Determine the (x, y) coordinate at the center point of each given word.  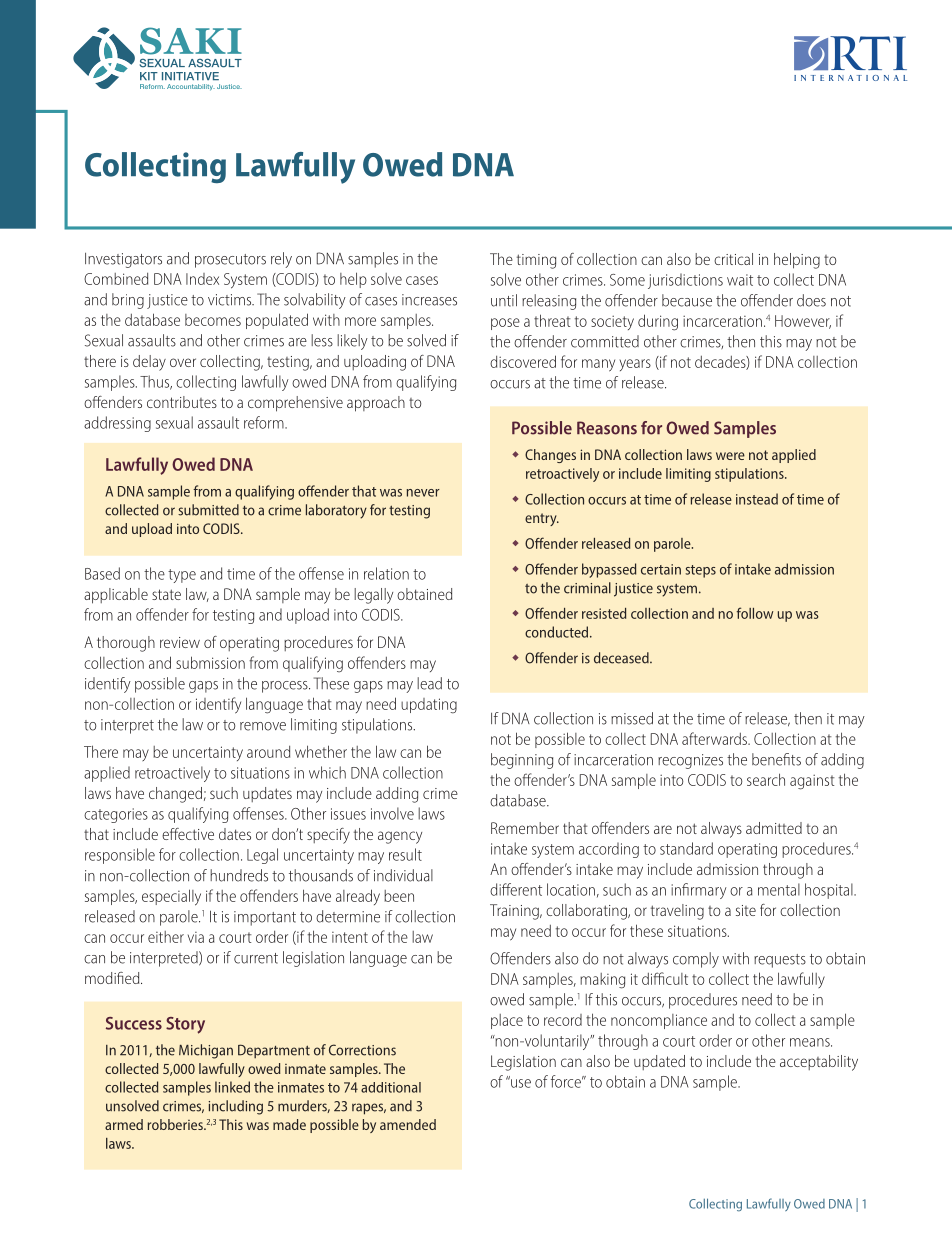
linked (232, 1087)
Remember (525, 828)
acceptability (819, 1063)
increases (429, 300)
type (182, 576)
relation (386, 573)
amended (408, 1124)
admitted (774, 828)
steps (701, 571)
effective (188, 834)
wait (740, 280)
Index (202, 279)
